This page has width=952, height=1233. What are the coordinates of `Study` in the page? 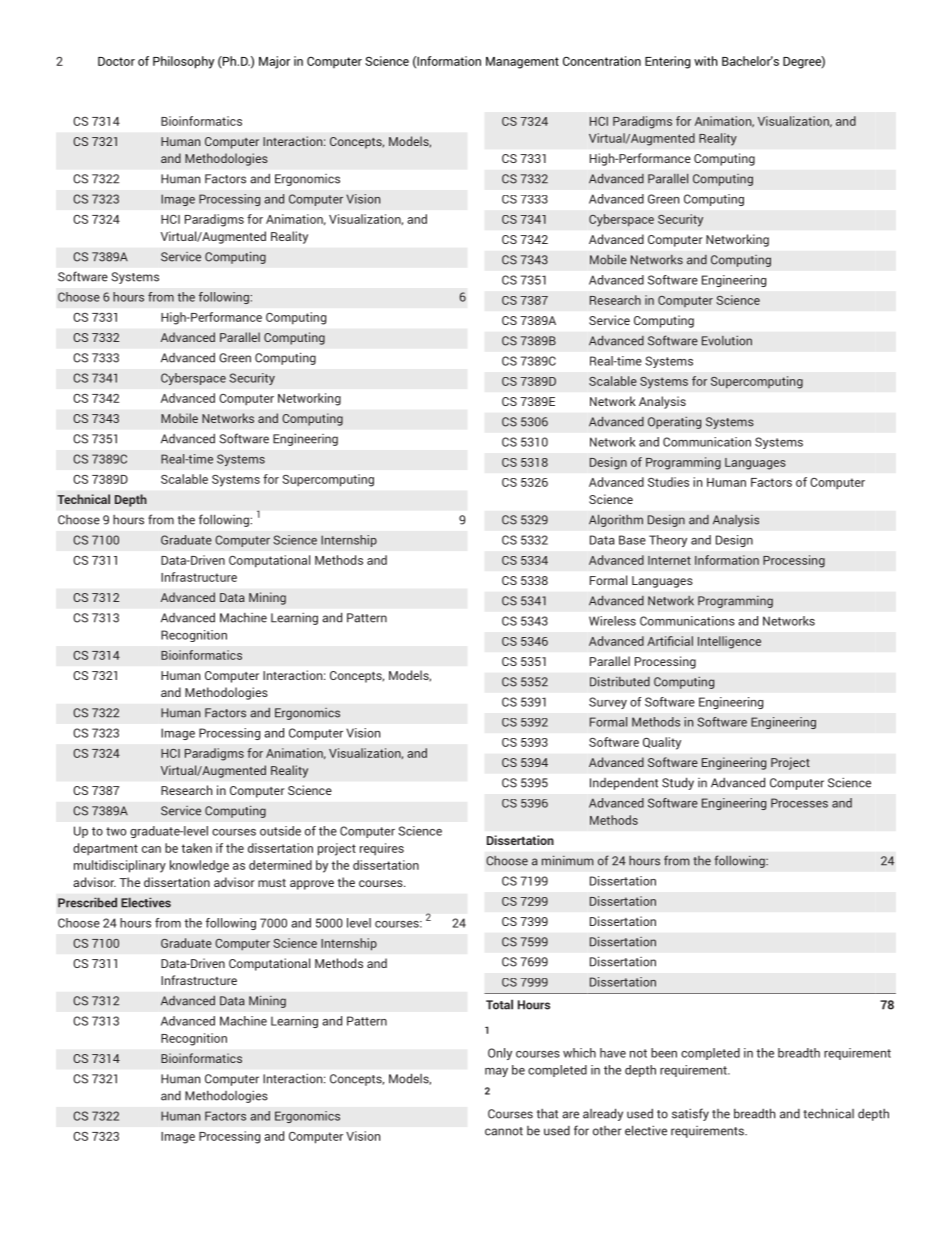 It's located at (678, 783).
